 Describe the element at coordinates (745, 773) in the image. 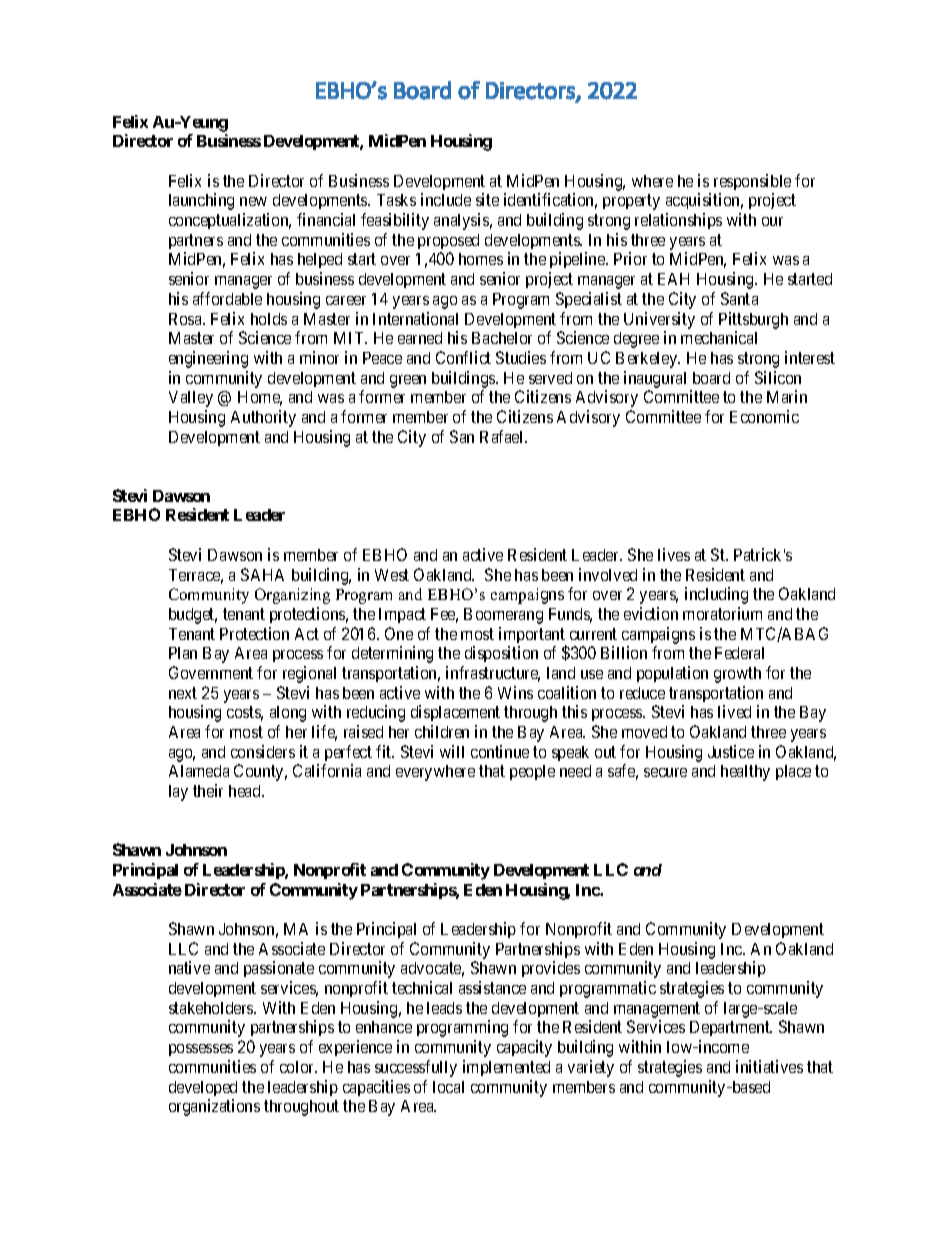

I see `healthy` at that location.
